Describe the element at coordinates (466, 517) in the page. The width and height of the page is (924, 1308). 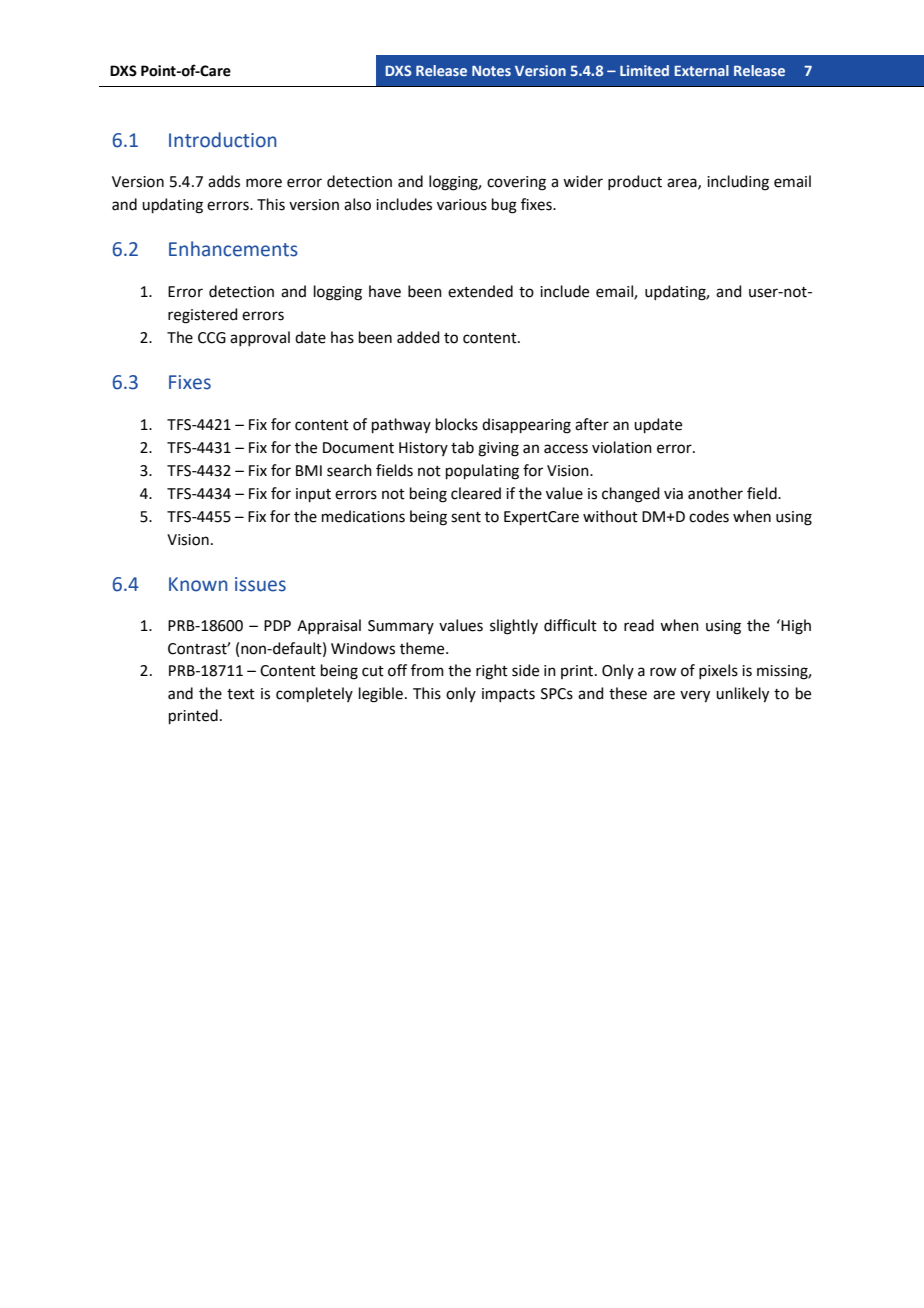
I see `sent` at that location.
